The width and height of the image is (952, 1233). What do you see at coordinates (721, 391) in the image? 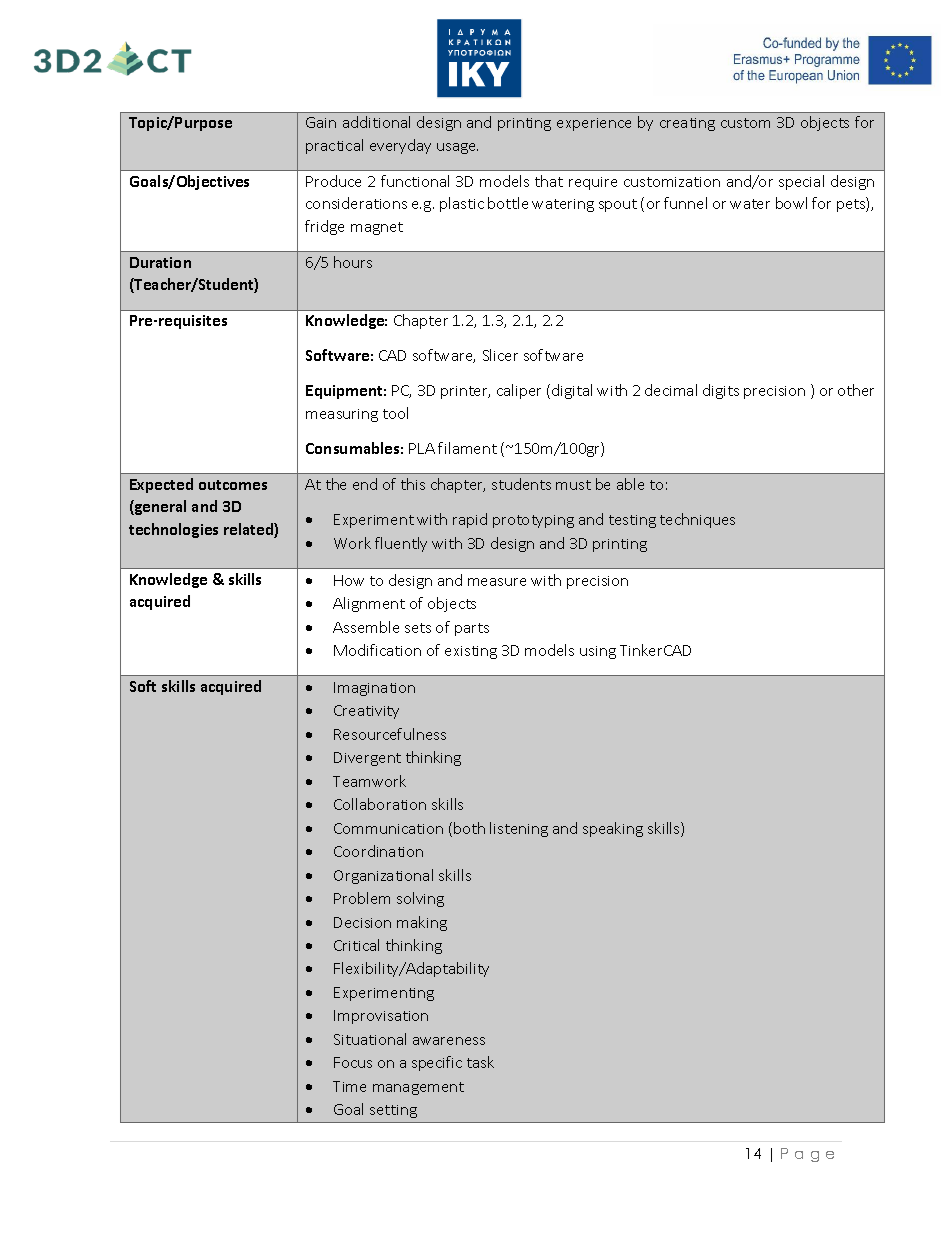
I see `digits` at bounding box center [721, 391].
